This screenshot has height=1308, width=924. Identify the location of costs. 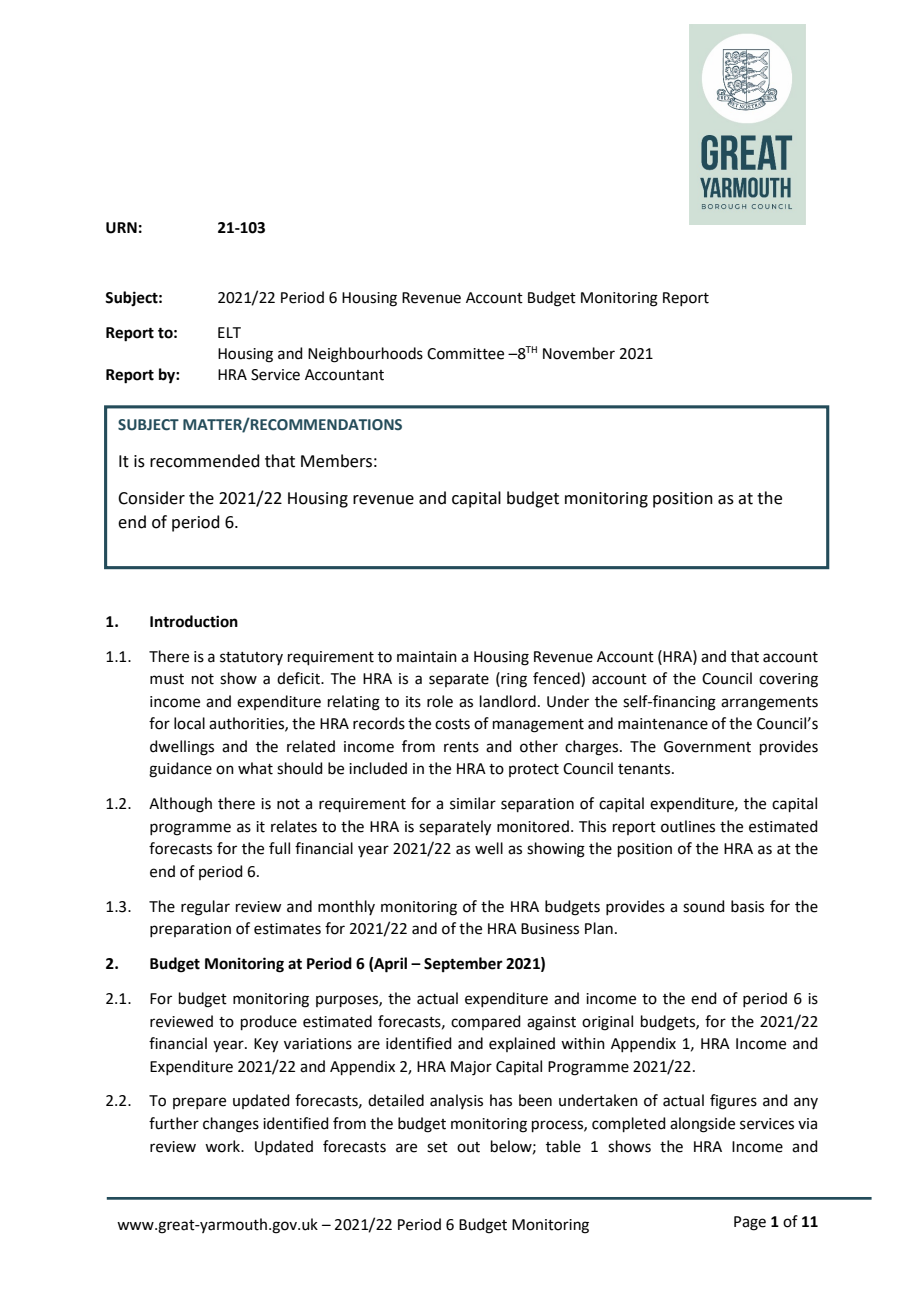
(452, 724).
